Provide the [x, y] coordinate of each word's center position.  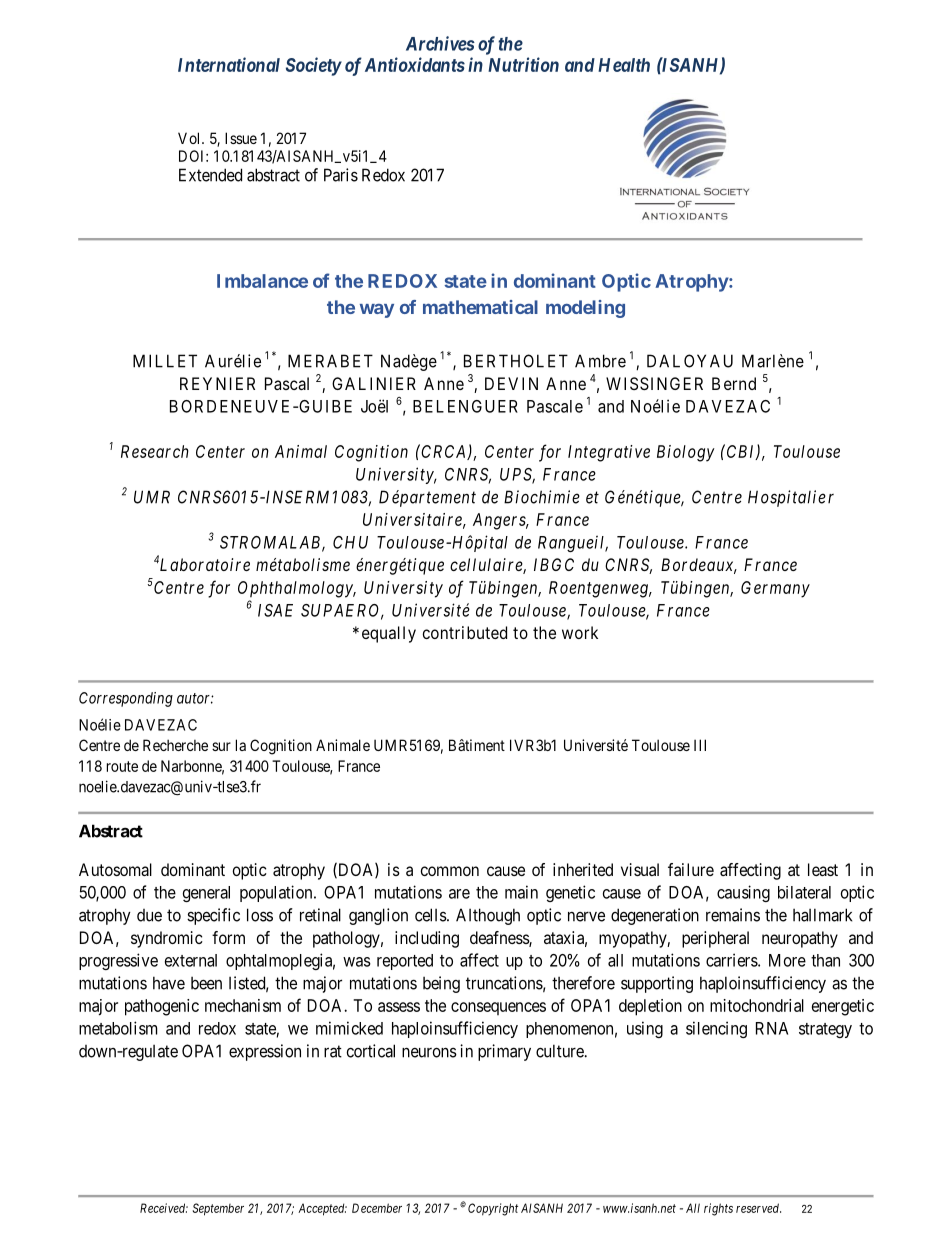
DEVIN [511, 383]
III [700, 745]
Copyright [493, 1209]
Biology [686, 453]
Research [155, 451]
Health [624, 65]
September [218, 1209]
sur [221, 746]
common [450, 871]
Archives [440, 43]
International [229, 64]
